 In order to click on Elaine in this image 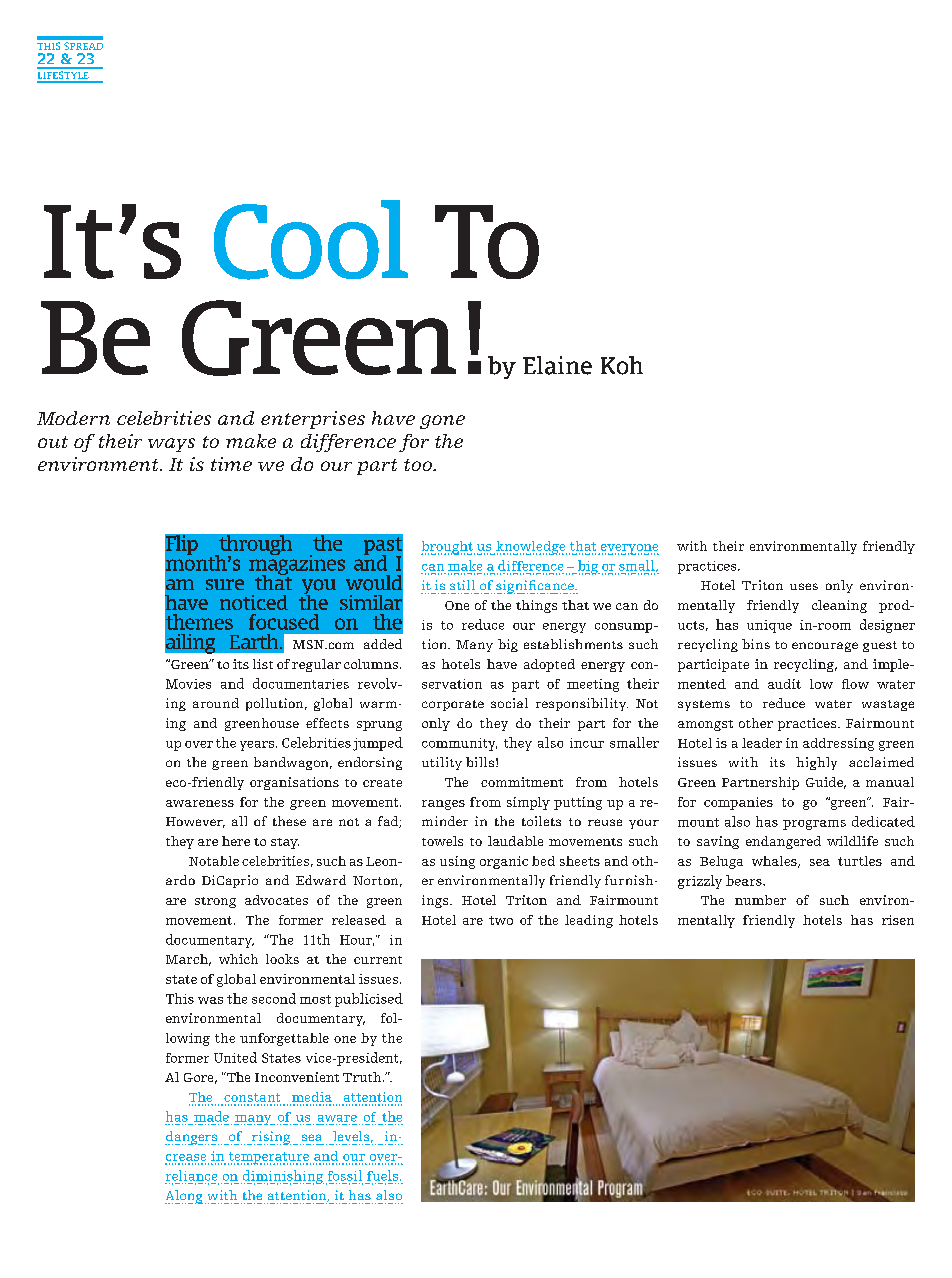, I will do `click(557, 365)`.
